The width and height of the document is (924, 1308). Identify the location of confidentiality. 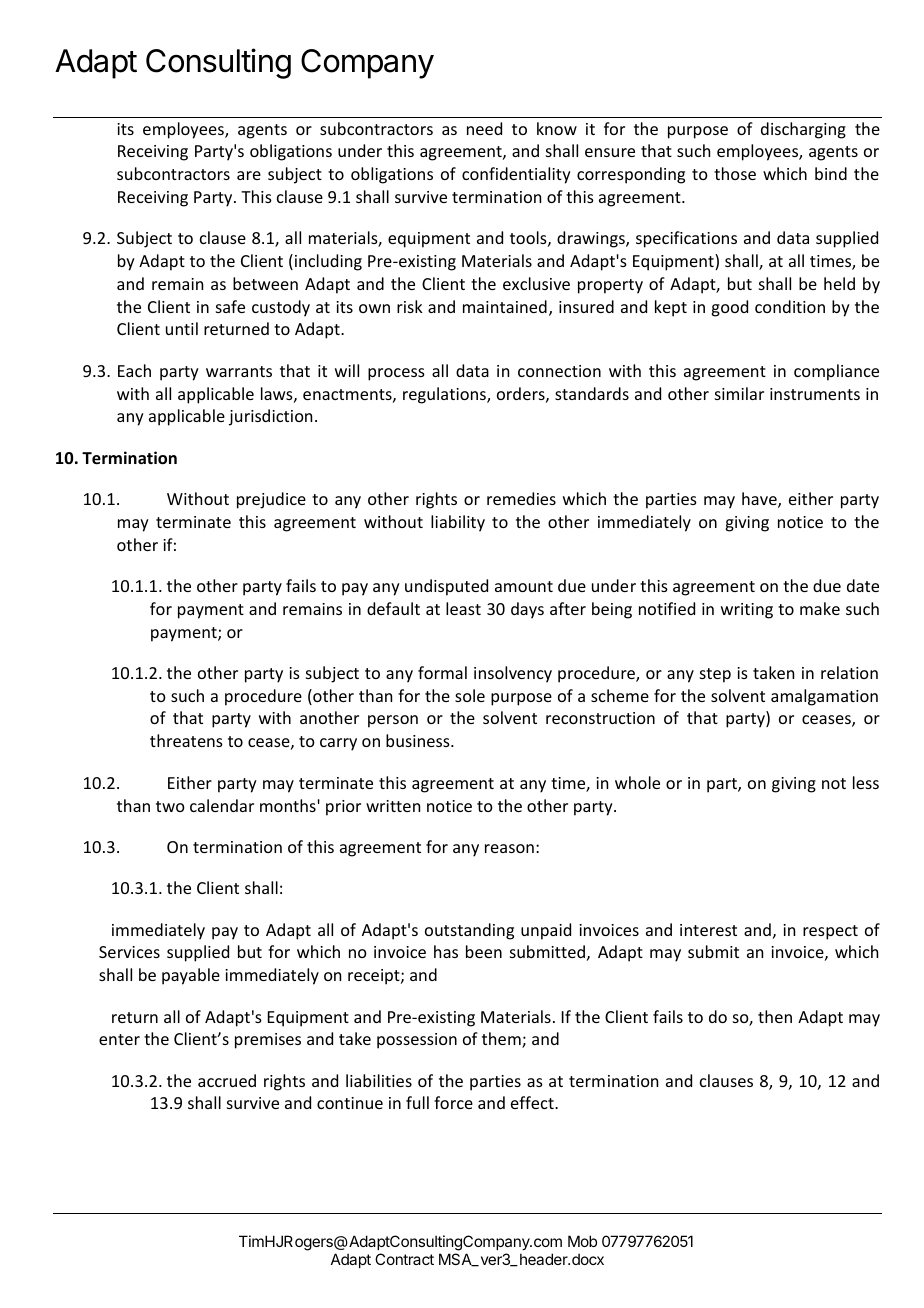
(516, 175).
